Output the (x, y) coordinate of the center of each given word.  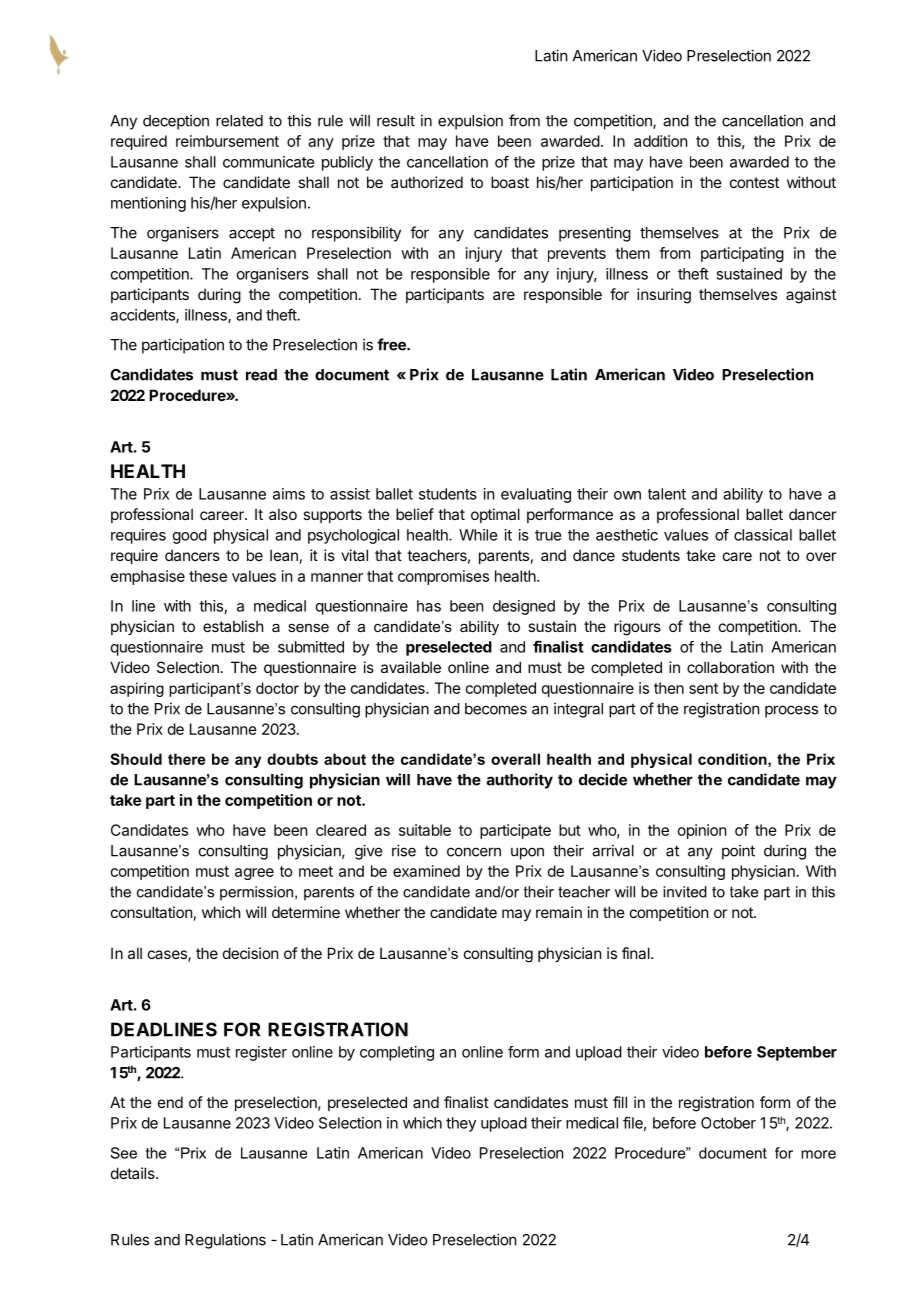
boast (510, 182)
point (738, 852)
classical (763, 535)
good (190, 536)
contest (754, 182)
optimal (495, 515)
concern (474, 852)
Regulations (225, 1241)
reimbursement (227, 141)
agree (254, 874)
